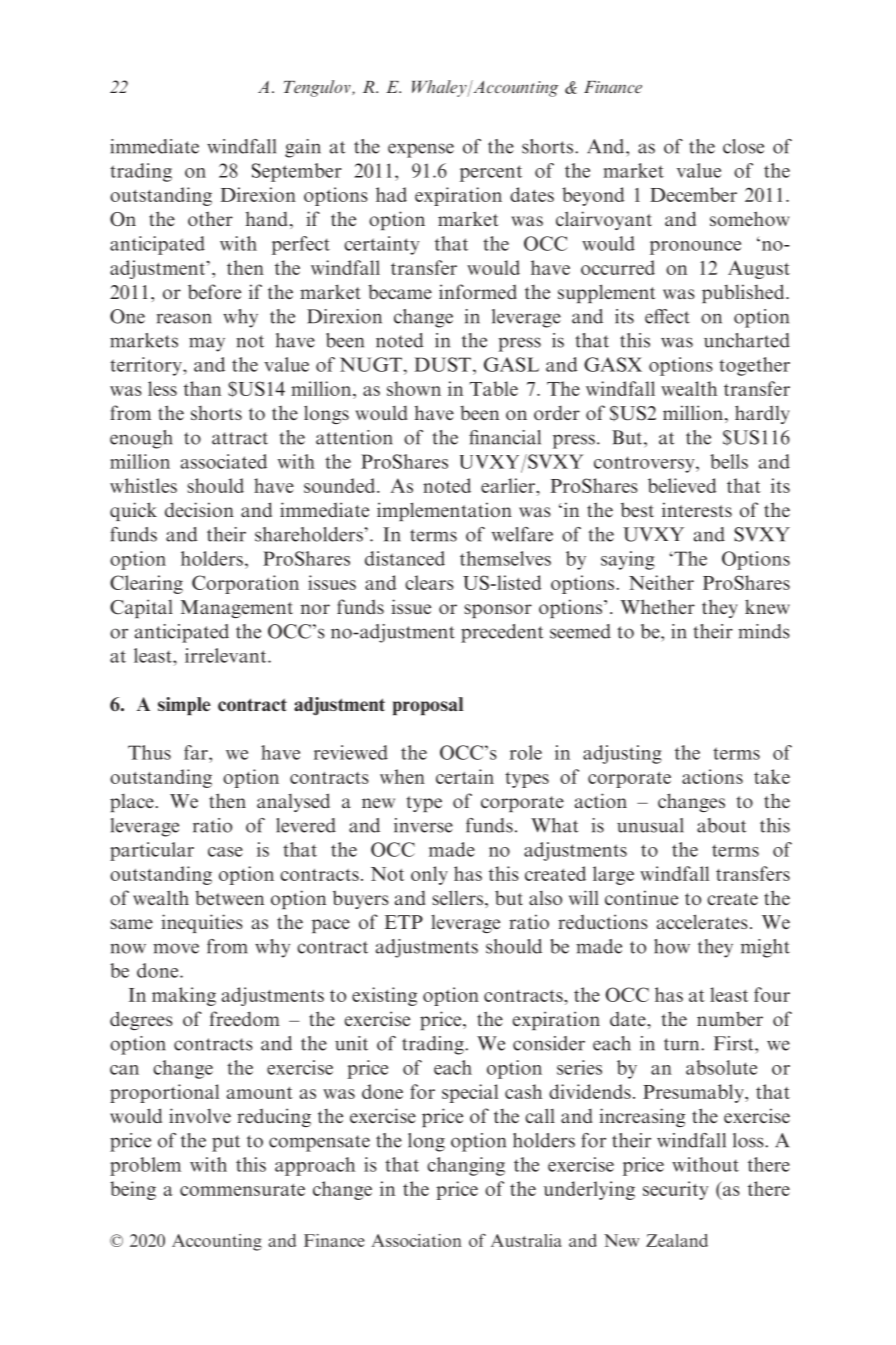 The image size is (896, 1345). I want to click on case, so click(225, 852).
